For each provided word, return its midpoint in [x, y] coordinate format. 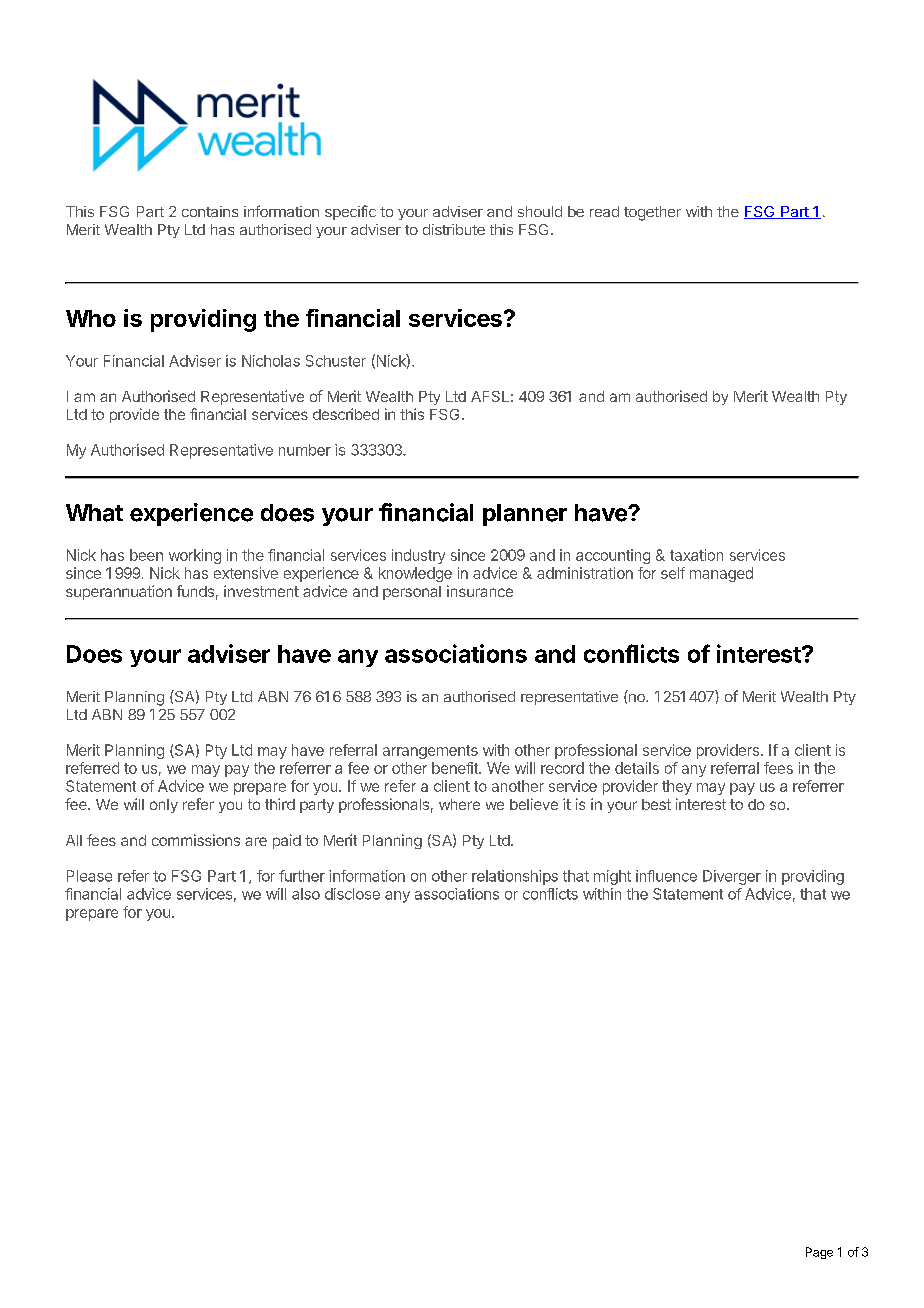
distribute [454, 229]
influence [666, 876]
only [164, 806]
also [306, 894]
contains [210, 211]
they [677, 787]
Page [819, 1253]
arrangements [430, 752]
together [652, 213]
